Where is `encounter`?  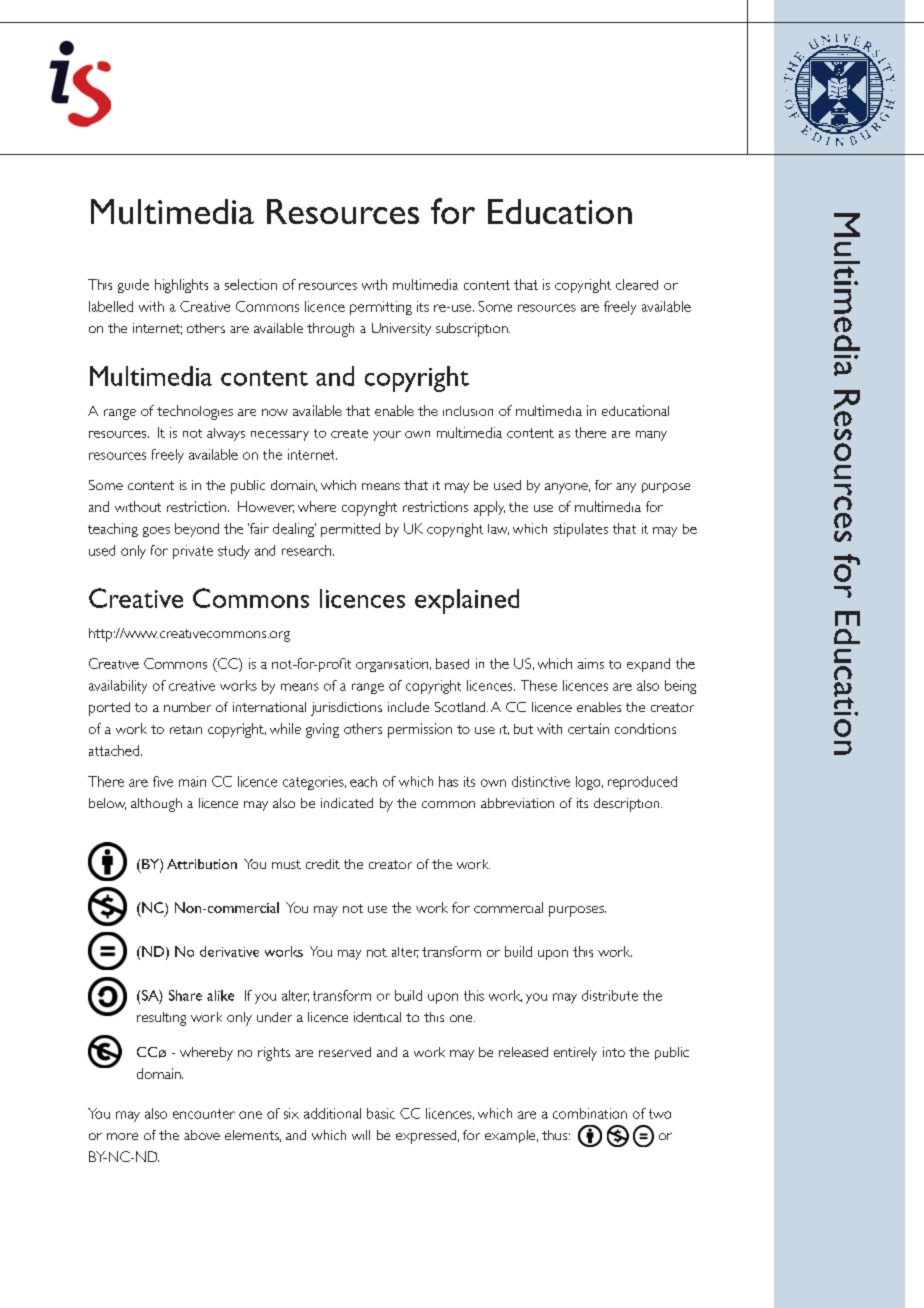 encounter is located at coordinates (204, 1114).
